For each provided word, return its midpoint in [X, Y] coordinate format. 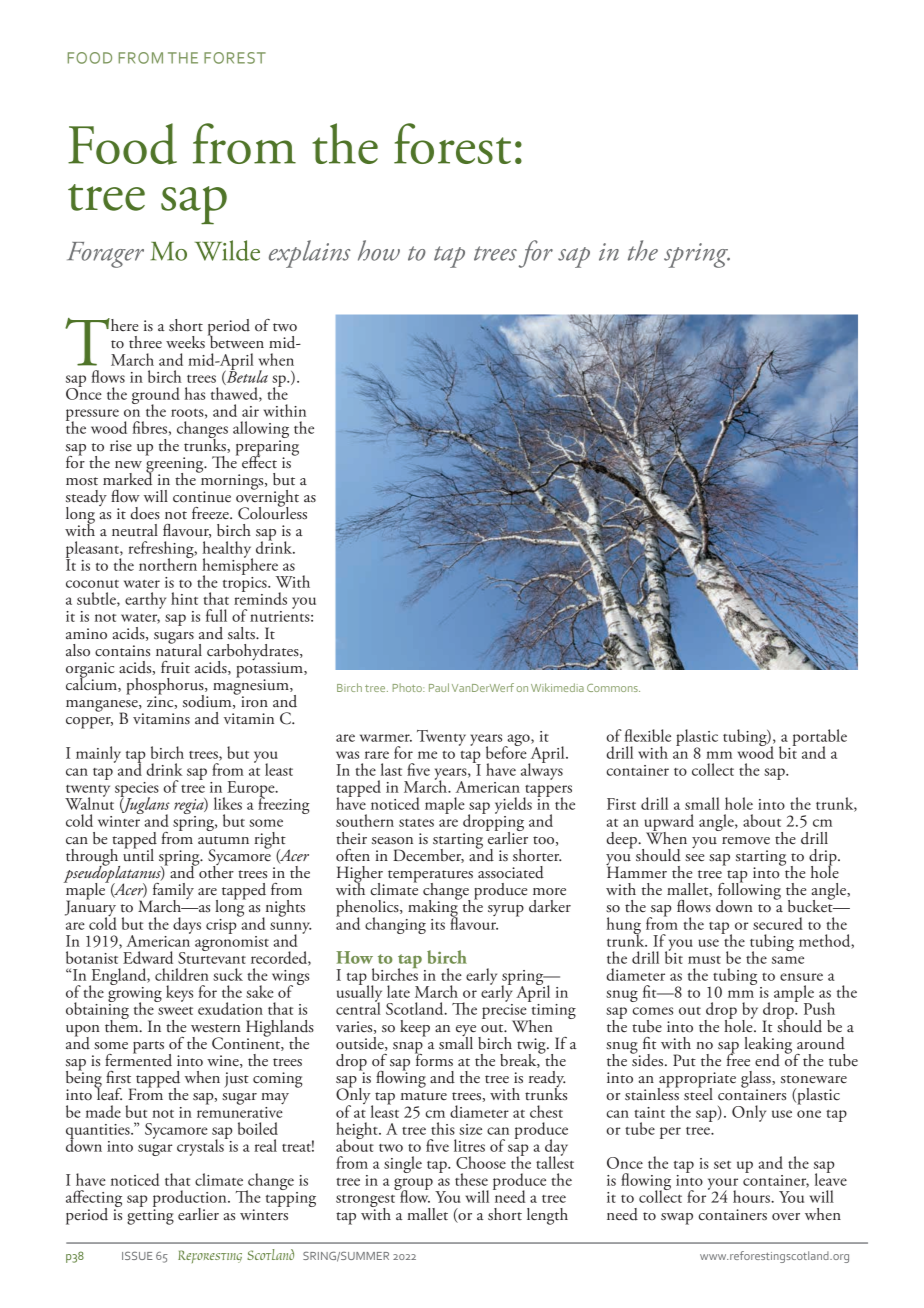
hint [184, 598]
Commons [613, 688]
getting [150, 1217]
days [187, 925]
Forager [105, 255]
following [749, 891]
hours [752, 1196]
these [471, 1179]
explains [310, 254]
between [236, 341]
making [434, 908]
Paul [439, 687]
